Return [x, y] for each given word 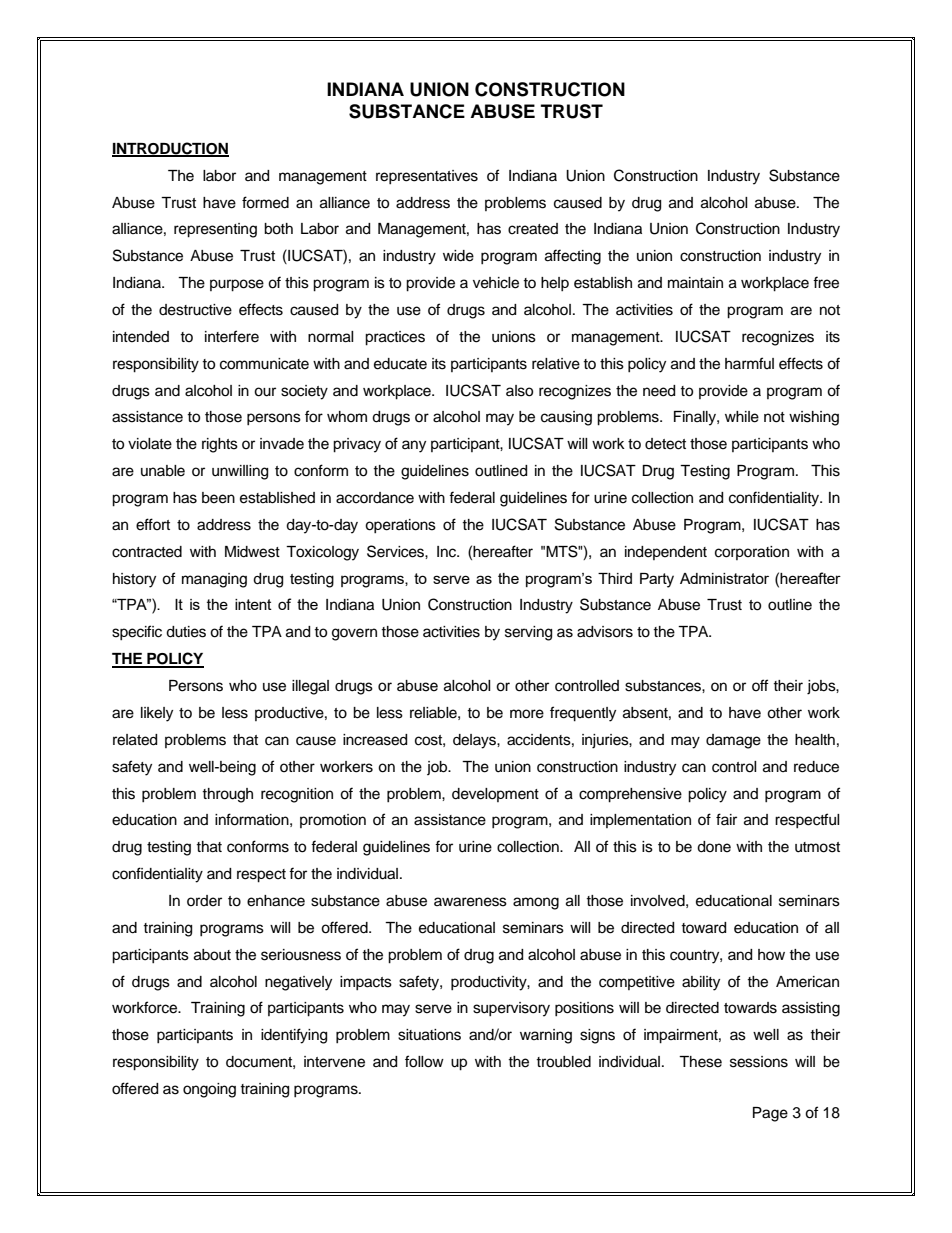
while [742, 417]
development [495, 795]
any [414, 446]
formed [265, 202]
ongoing [209, 1090]
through [227, 795]
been [218, 498]
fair [726, 819]
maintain [695, 282]
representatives [427, 177]
